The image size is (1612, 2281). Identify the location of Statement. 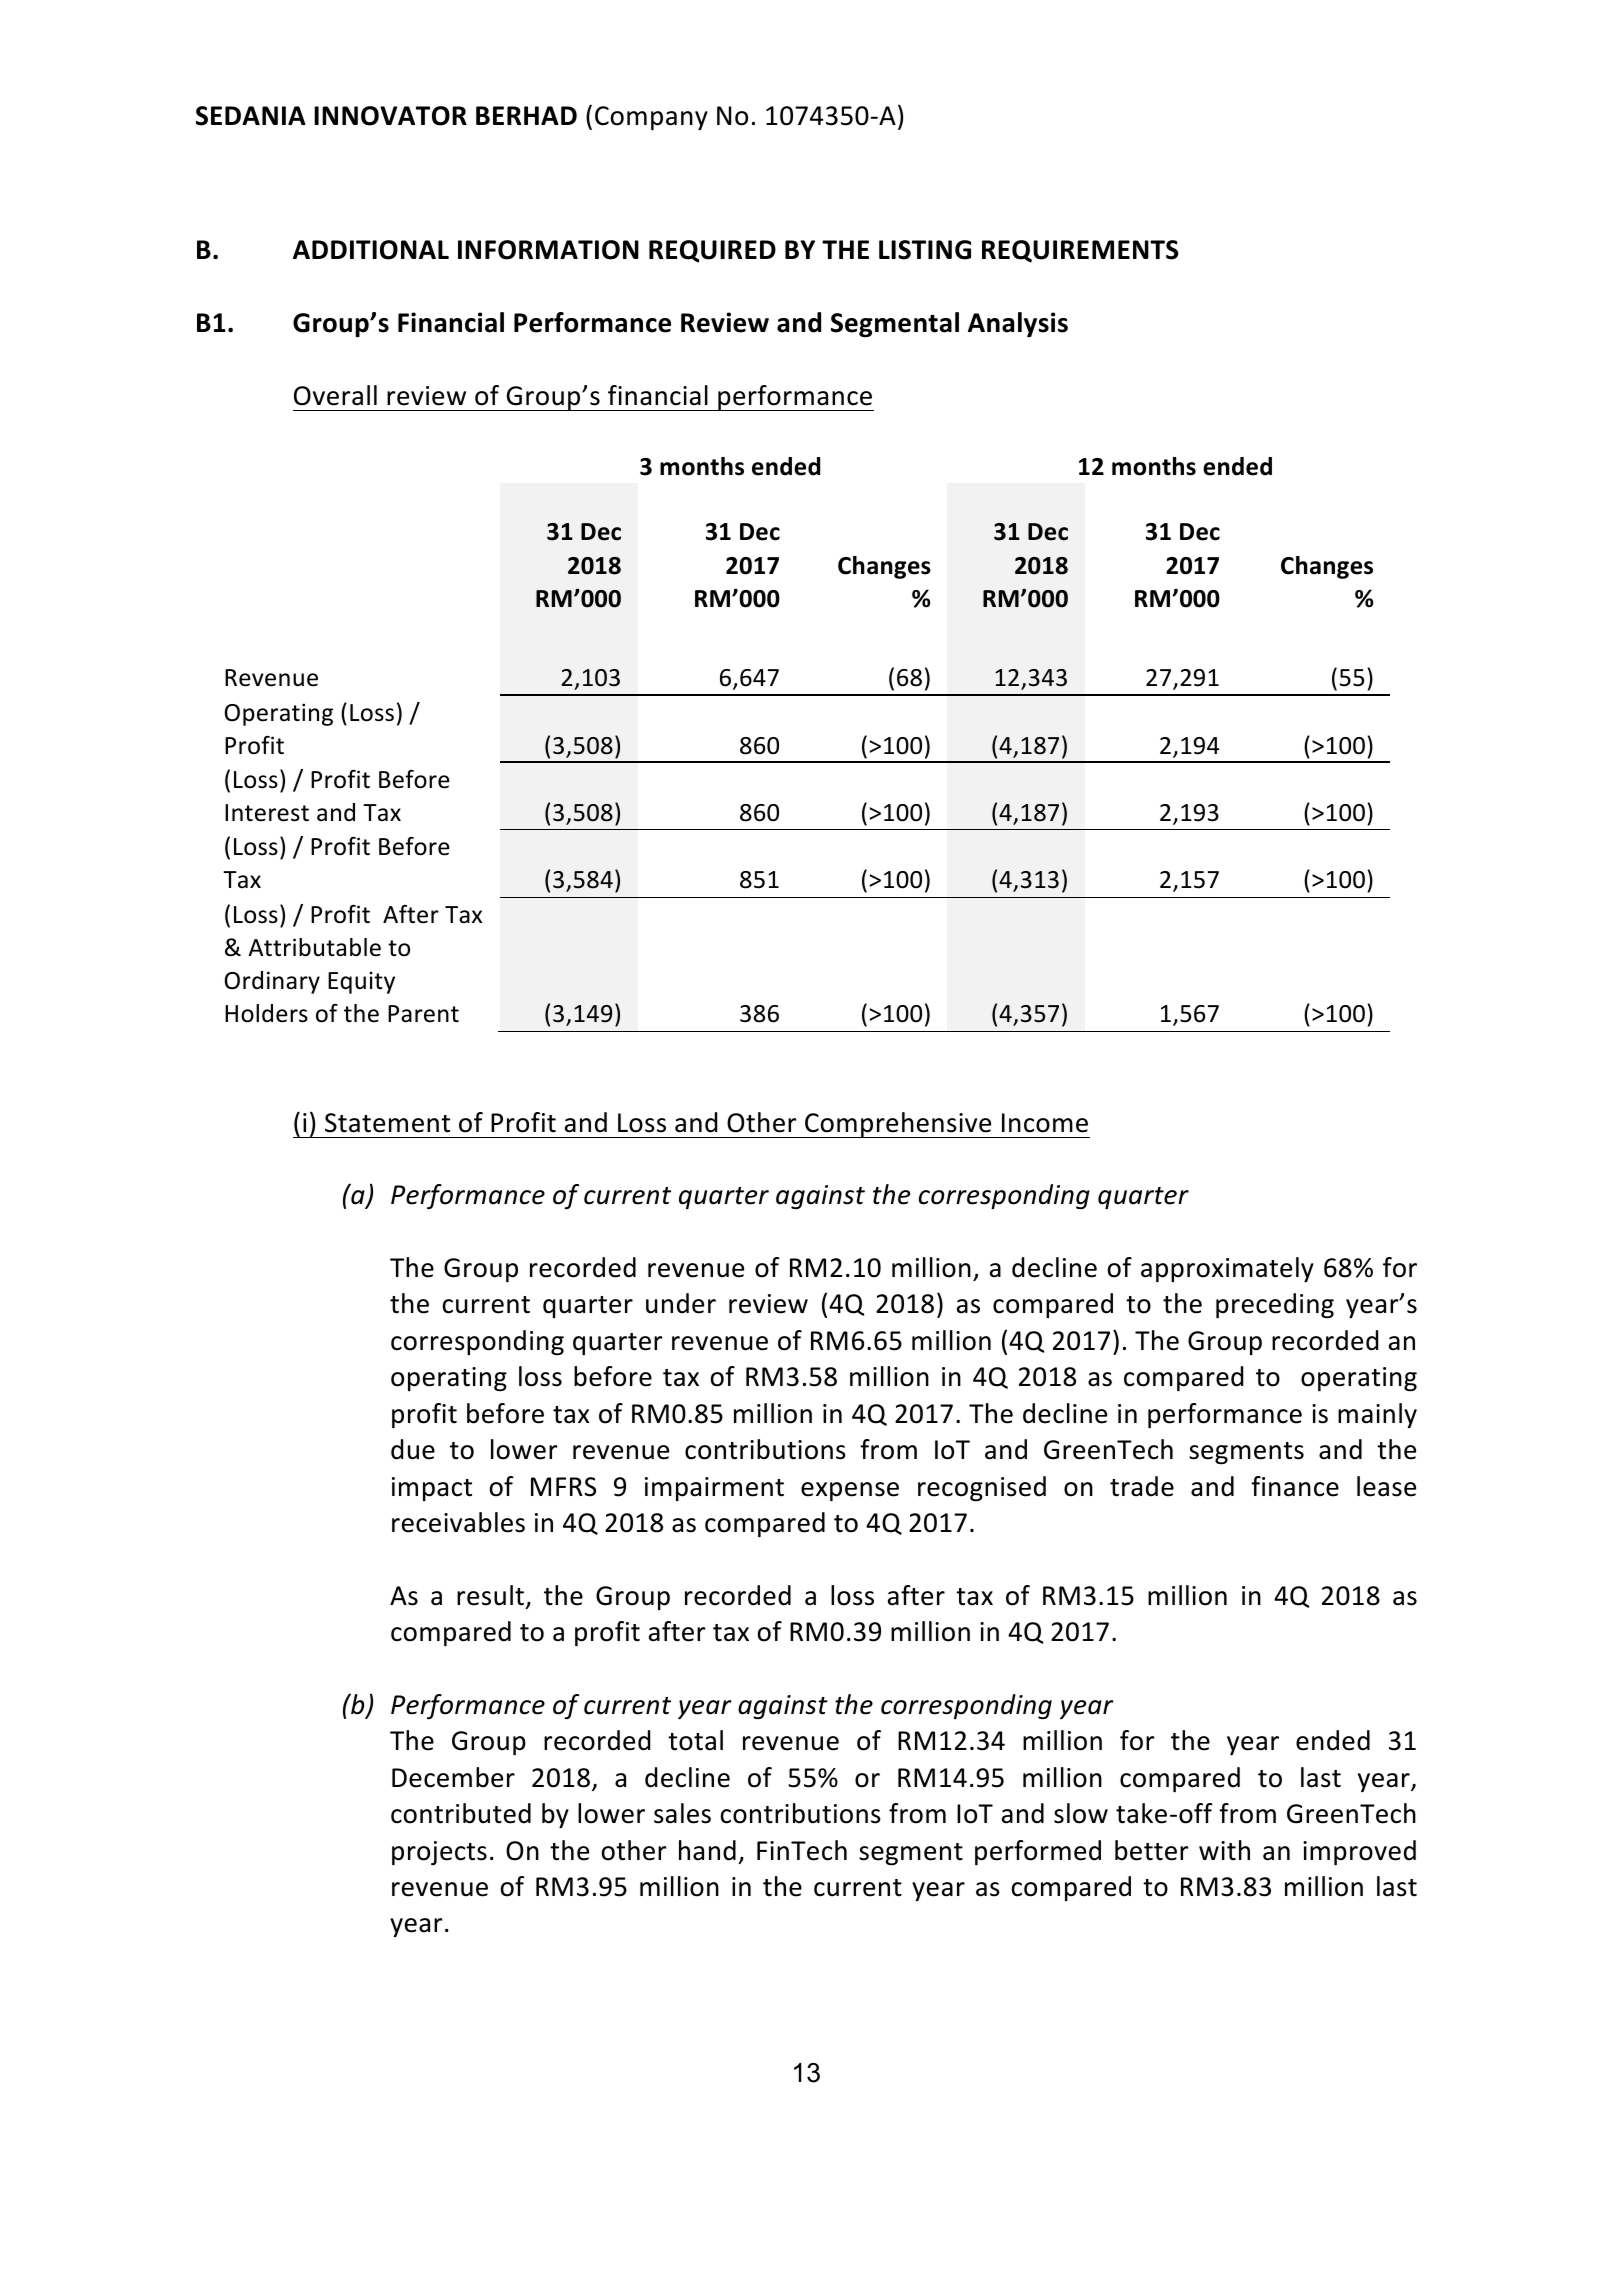
(387, 1123).
